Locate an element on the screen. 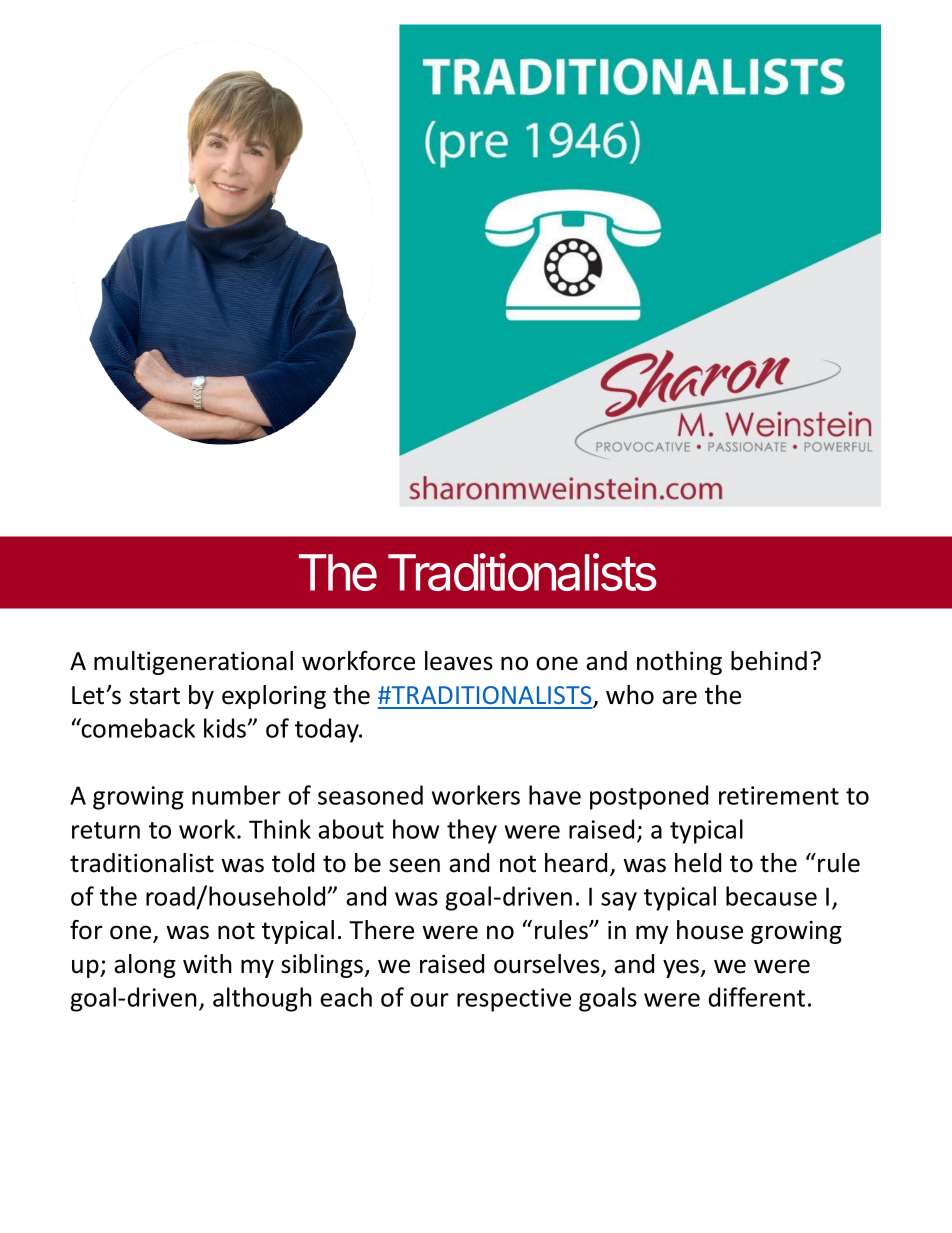 Image resolution: width=952 pixels, height=1233 pixels. although is located at coordinates (262, 999).
